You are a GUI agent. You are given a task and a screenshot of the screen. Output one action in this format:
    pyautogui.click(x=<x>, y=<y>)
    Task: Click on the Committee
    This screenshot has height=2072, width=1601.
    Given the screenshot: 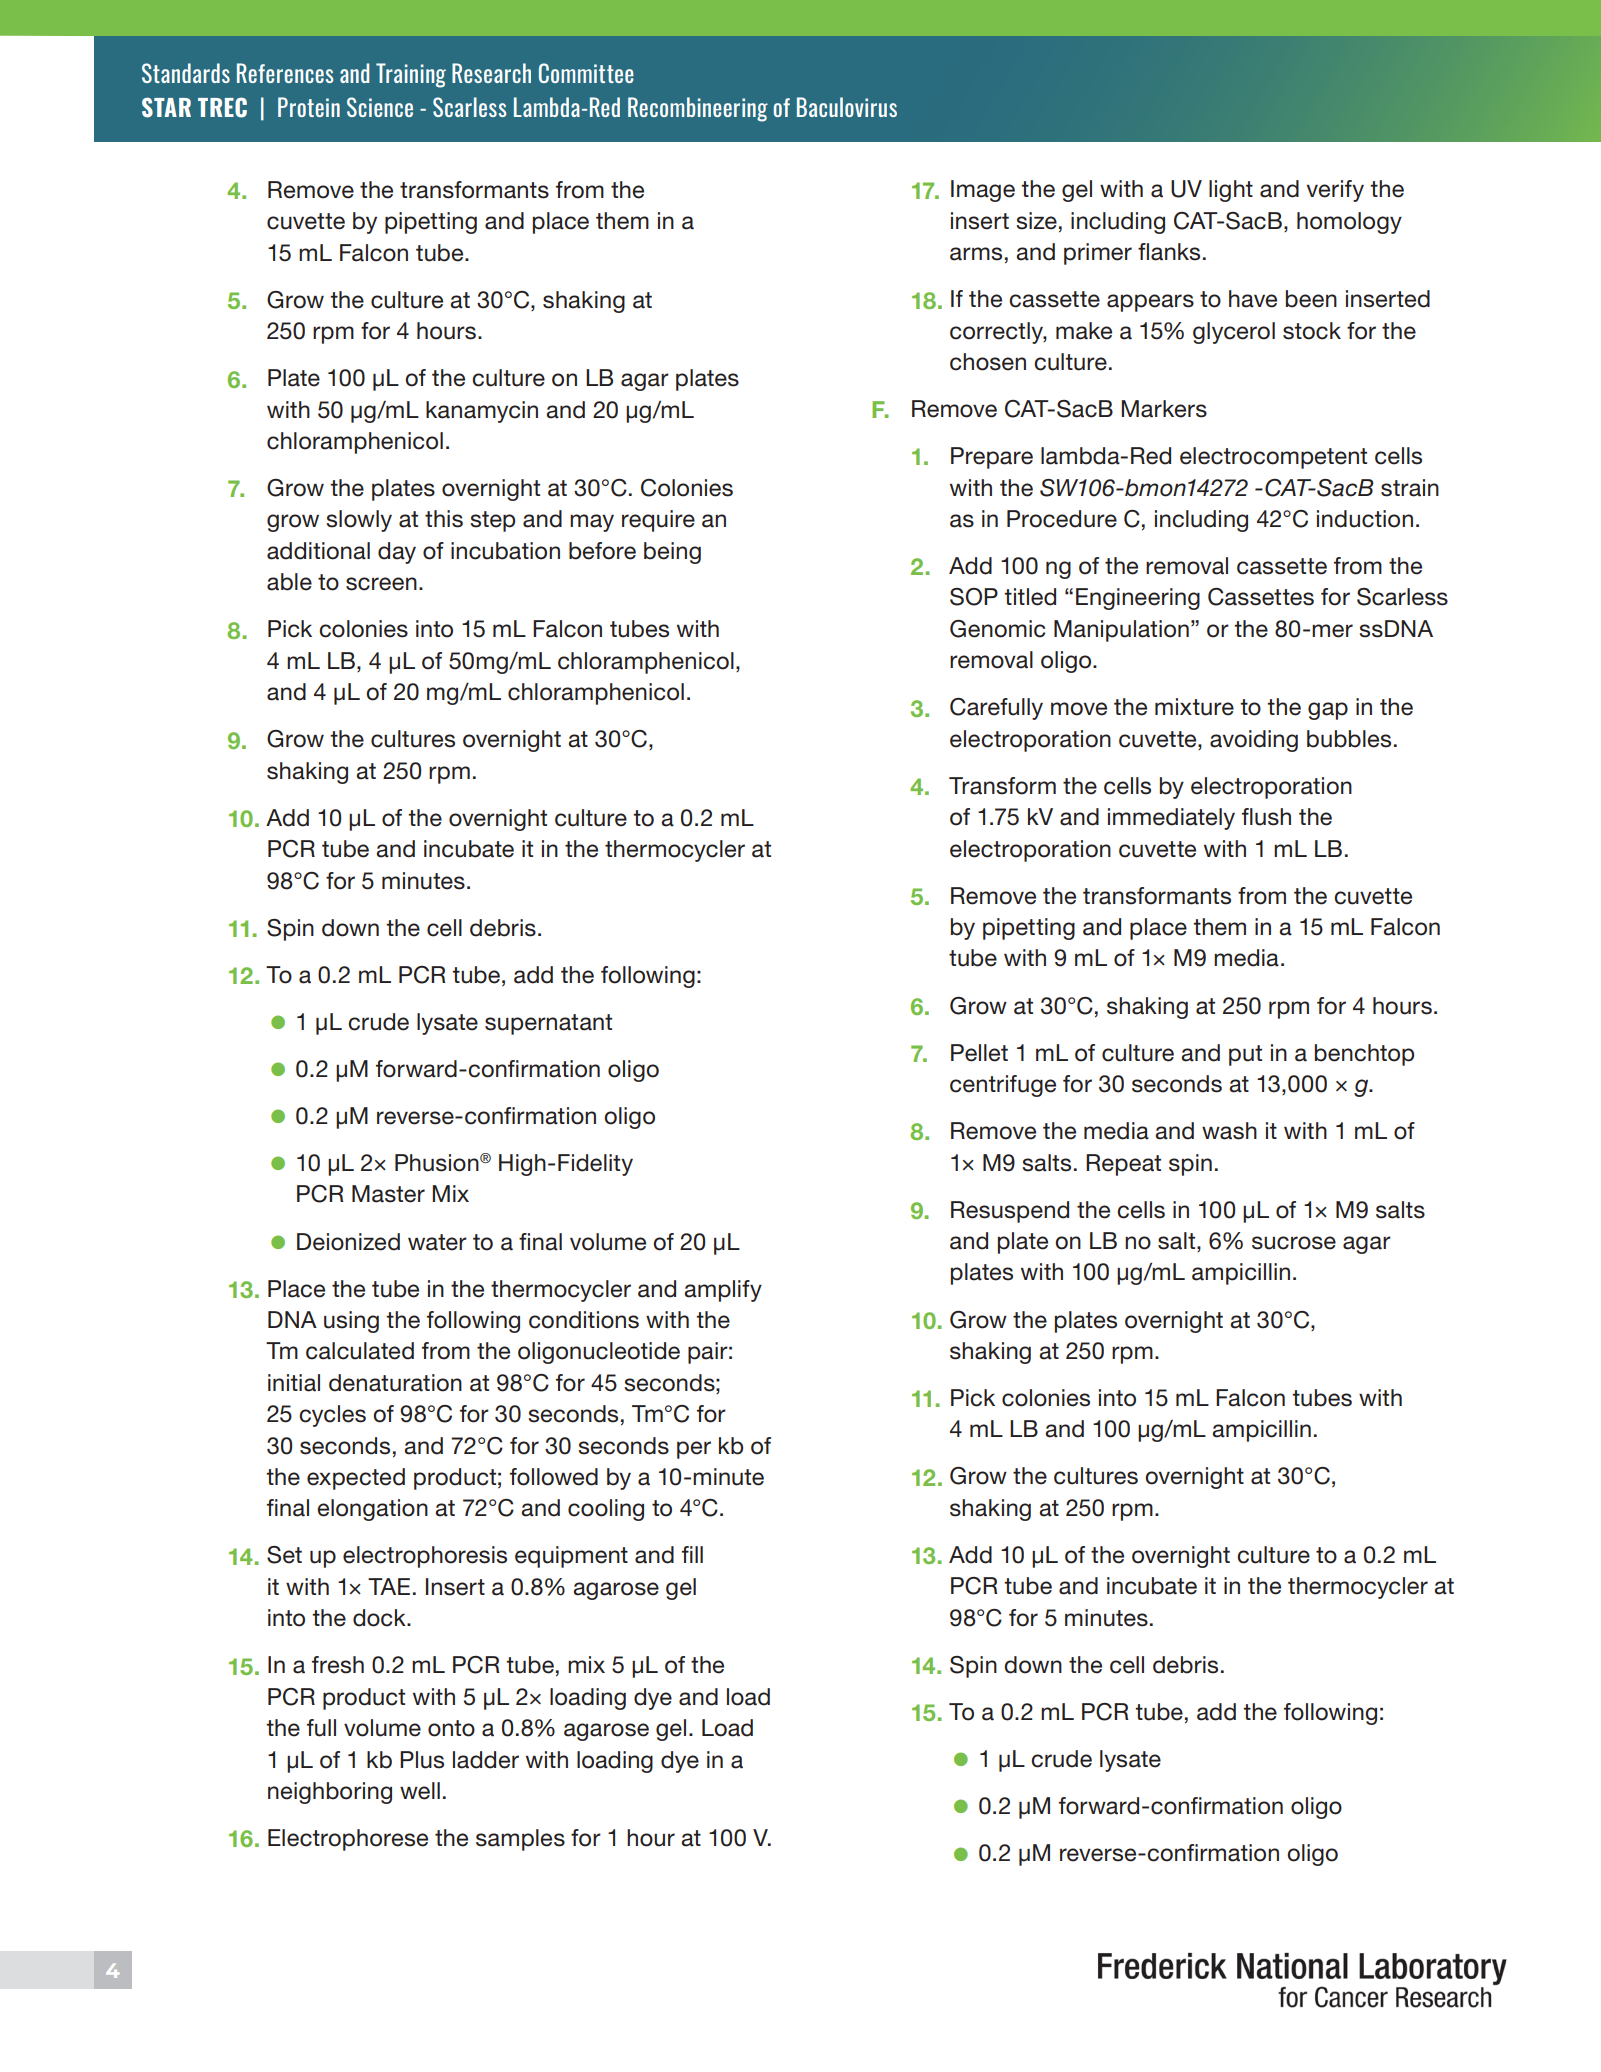 What is the action you would take?
    pyautogui.click(x=586, y=73)
